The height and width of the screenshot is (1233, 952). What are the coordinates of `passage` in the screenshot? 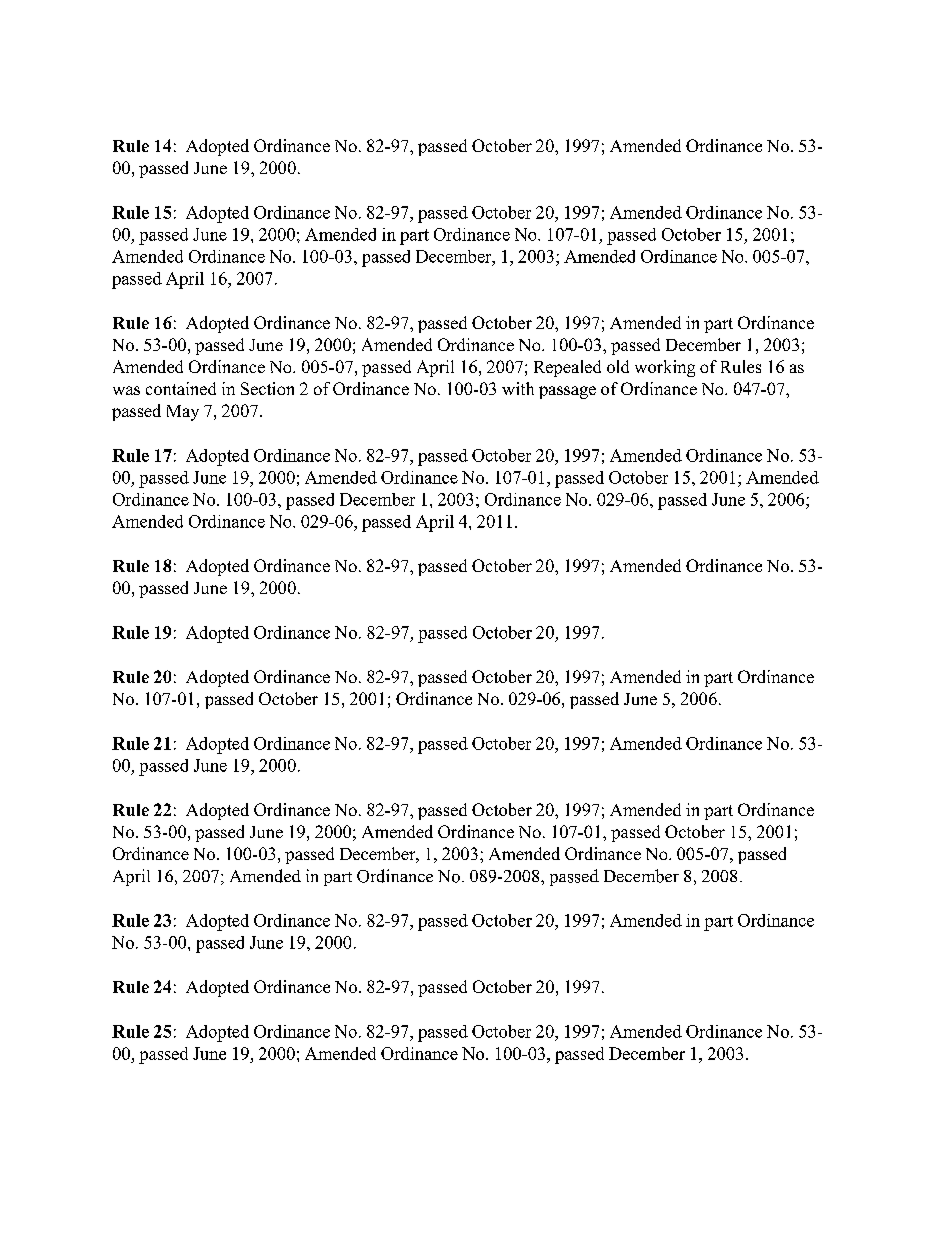 It's located at (567, 392).
